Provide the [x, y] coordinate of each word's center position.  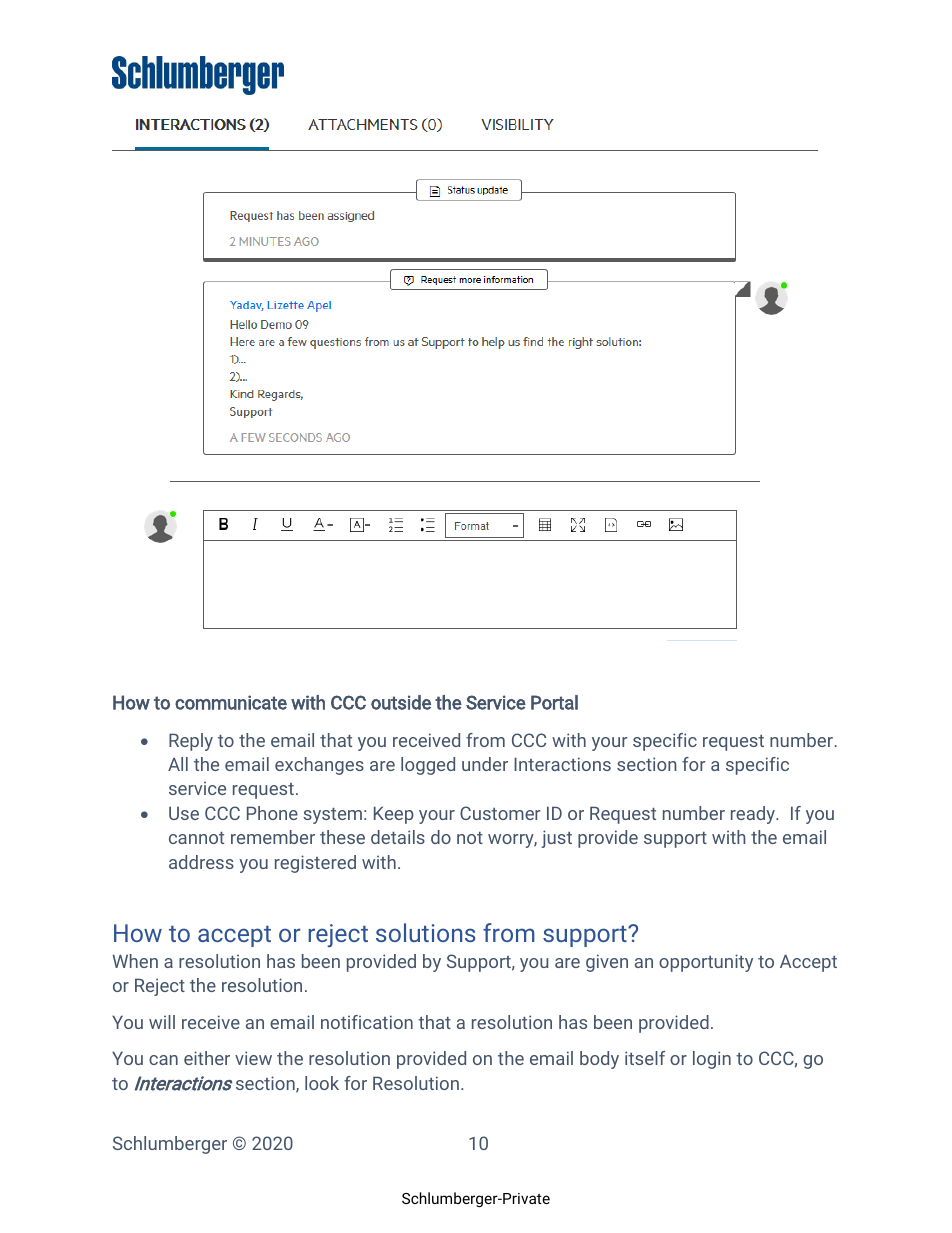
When [135, 961]
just [556, 839]
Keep [394, 815]
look [322, 1083]
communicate [231, 702]
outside [401, 702]
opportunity [706, 963]
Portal [554, 702]
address [201, 862]
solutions [425, 932]
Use [184, 813]
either [207, 1058]
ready [754, 815]
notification [367, 1022]
